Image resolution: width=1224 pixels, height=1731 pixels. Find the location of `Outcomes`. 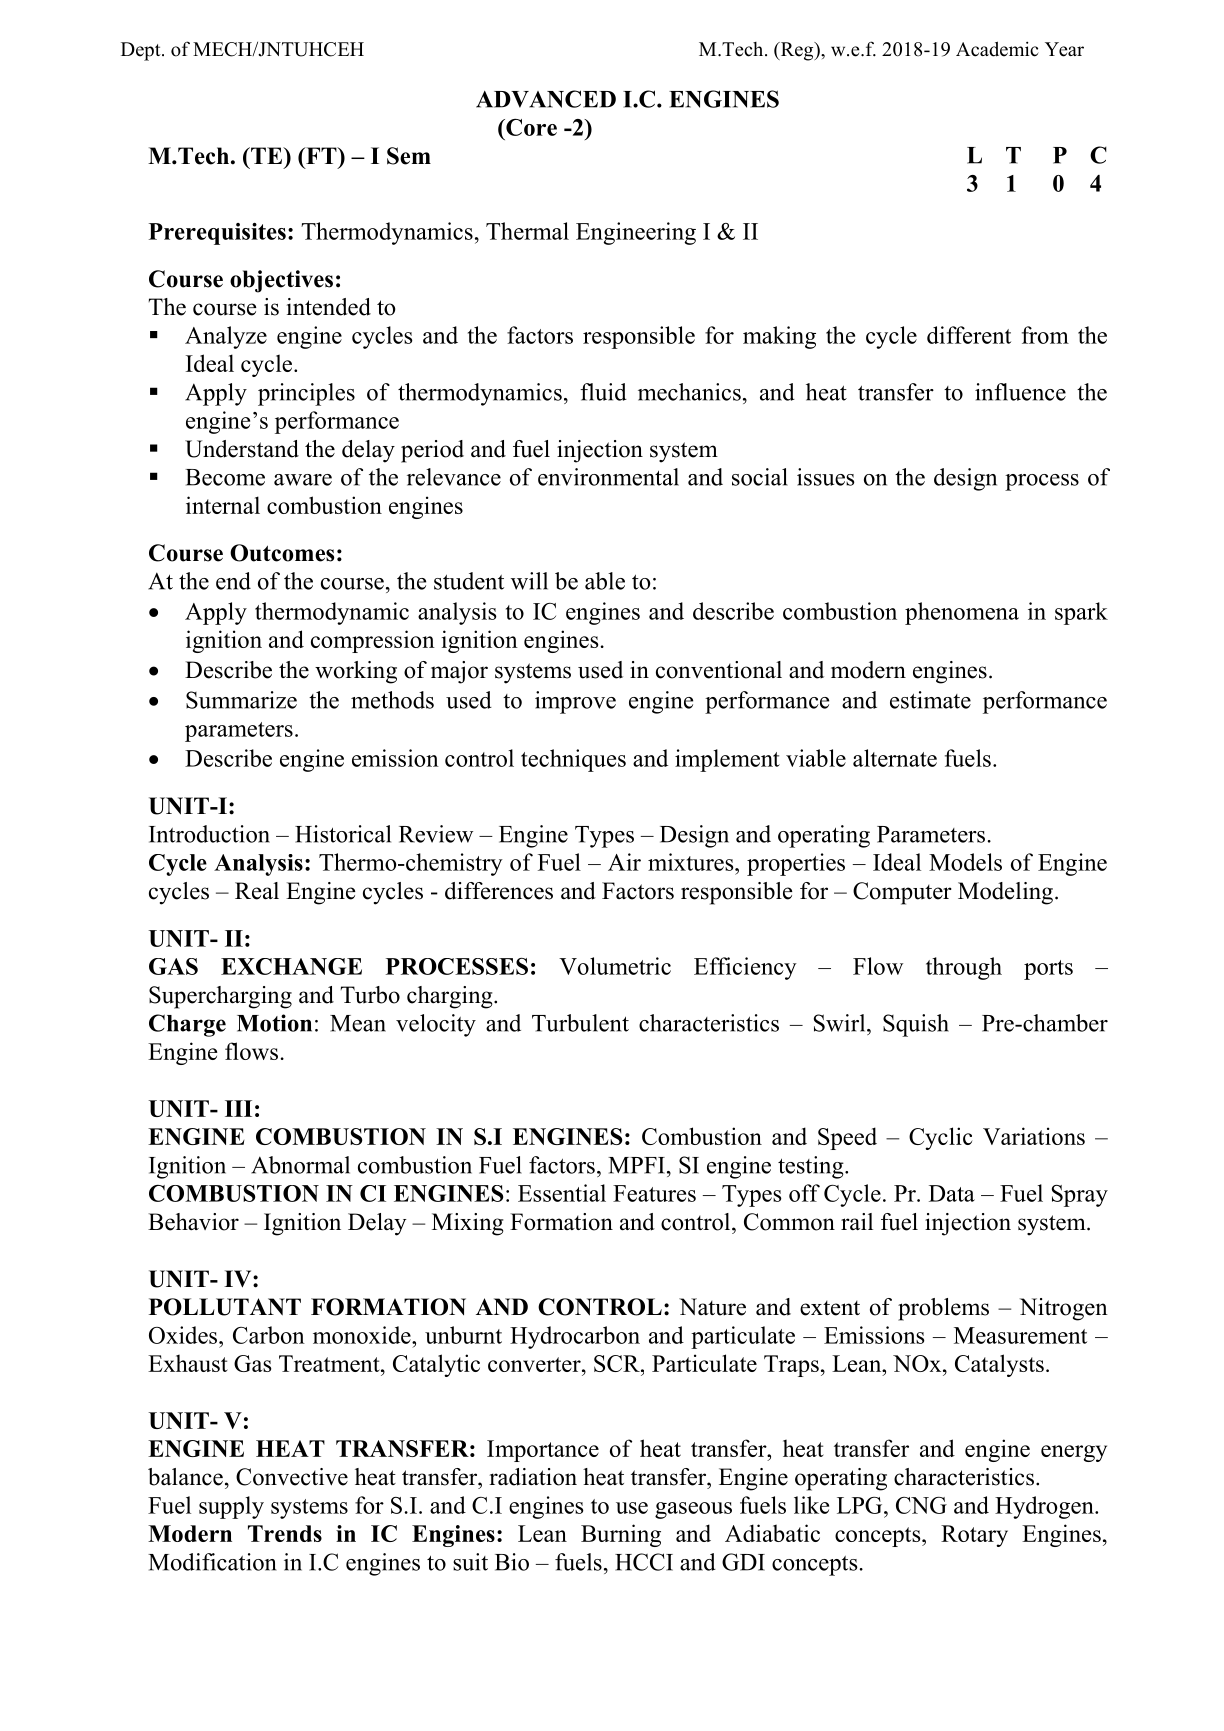

Outcomes is located at coordinates (282, 553).
